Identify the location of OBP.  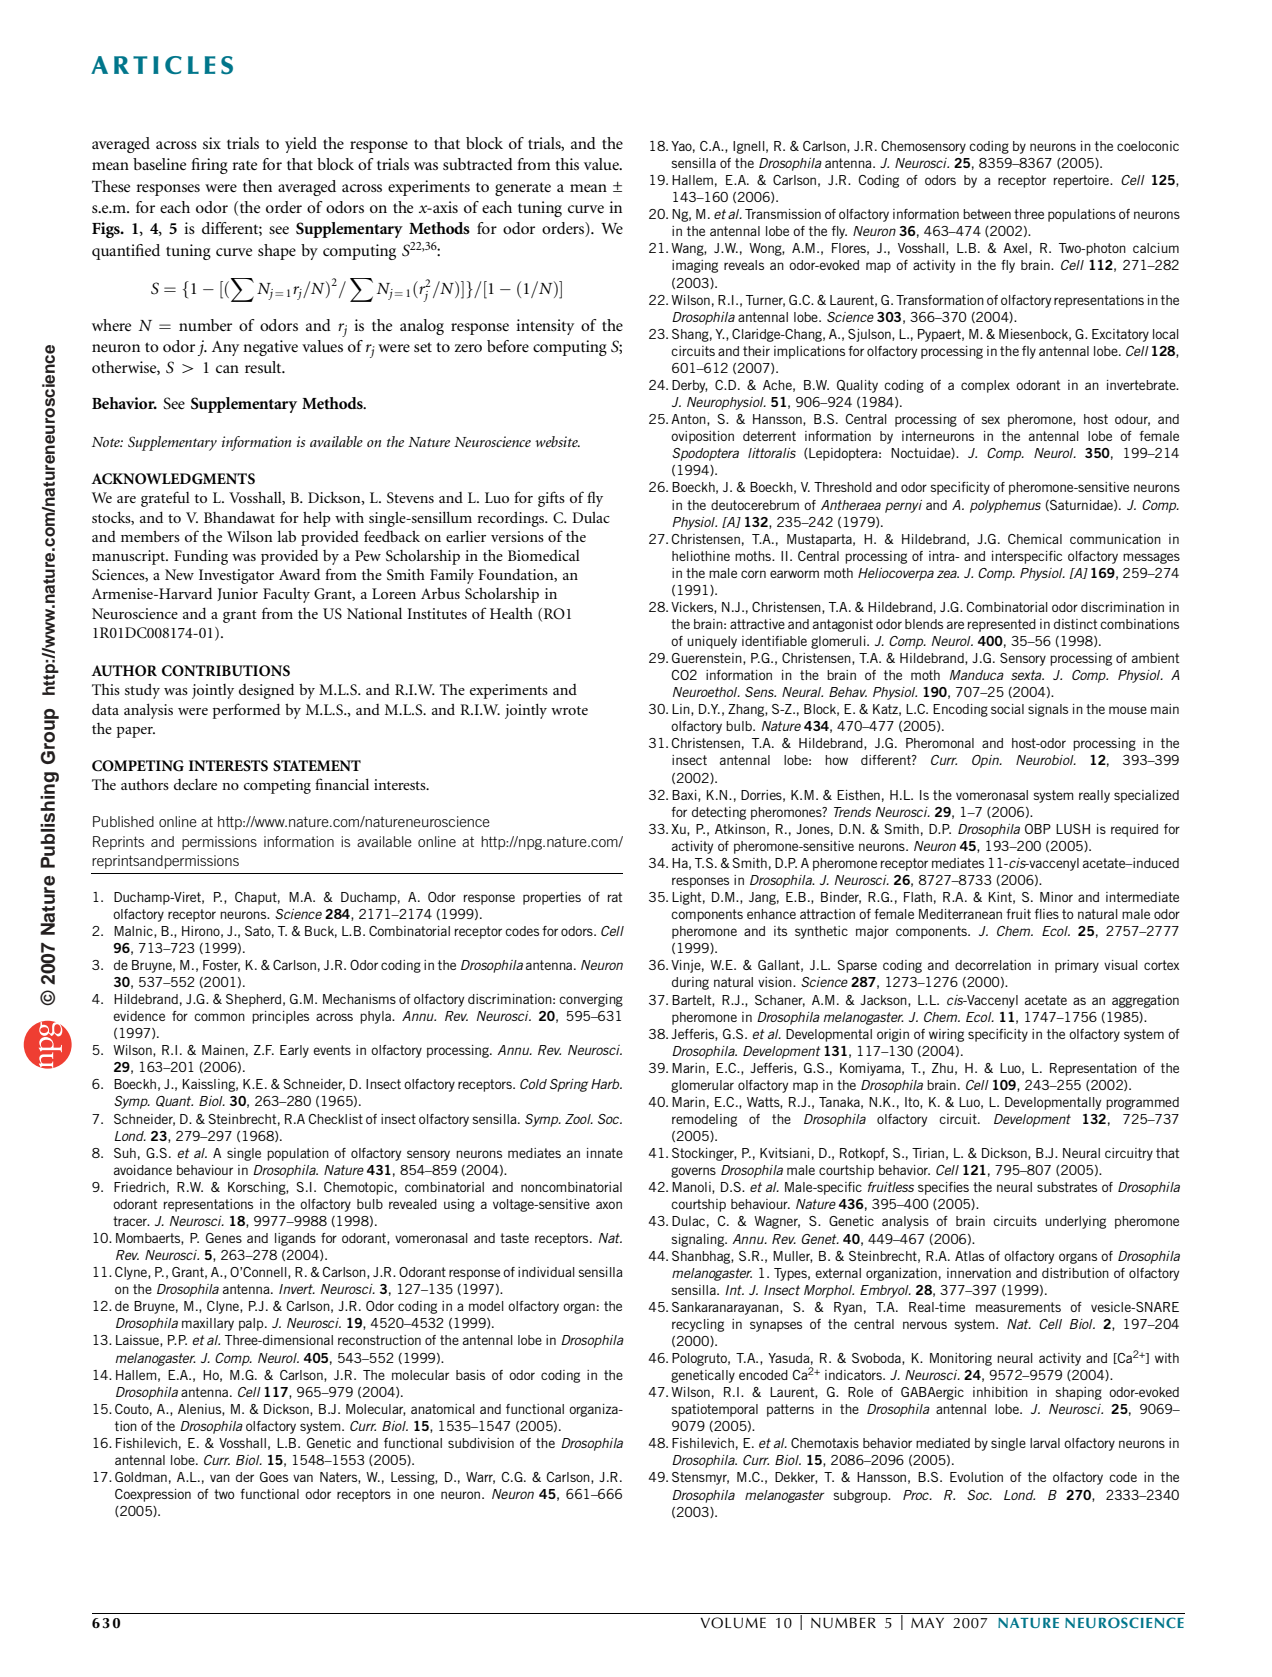
(1038, 829).
